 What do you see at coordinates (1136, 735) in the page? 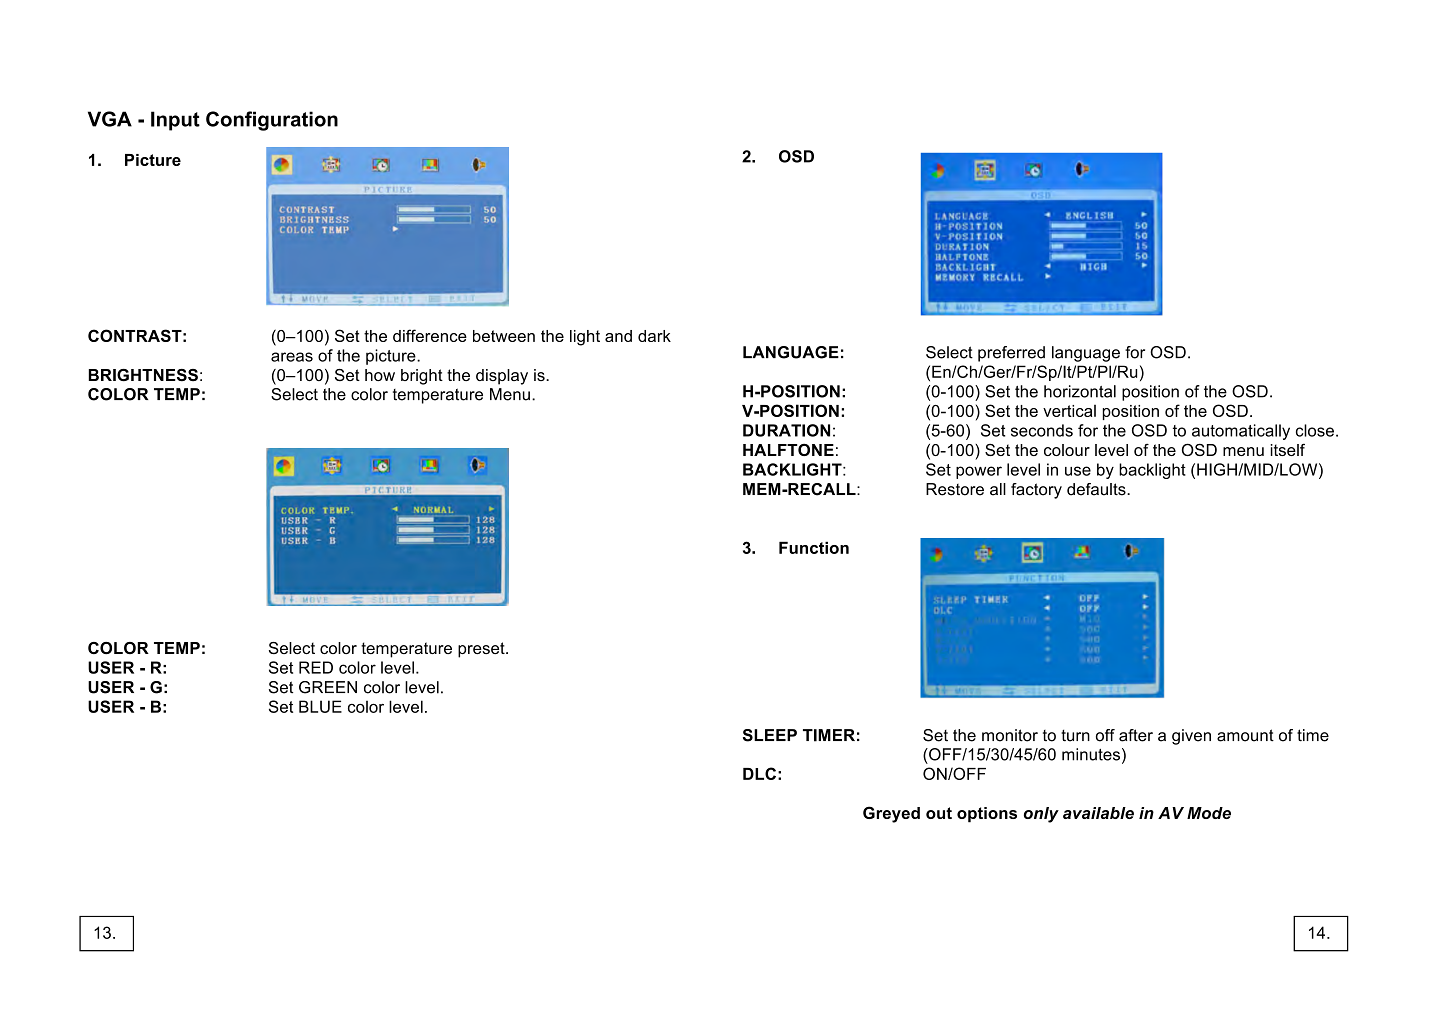
I see `after` at bounding box center [1136, 735].
